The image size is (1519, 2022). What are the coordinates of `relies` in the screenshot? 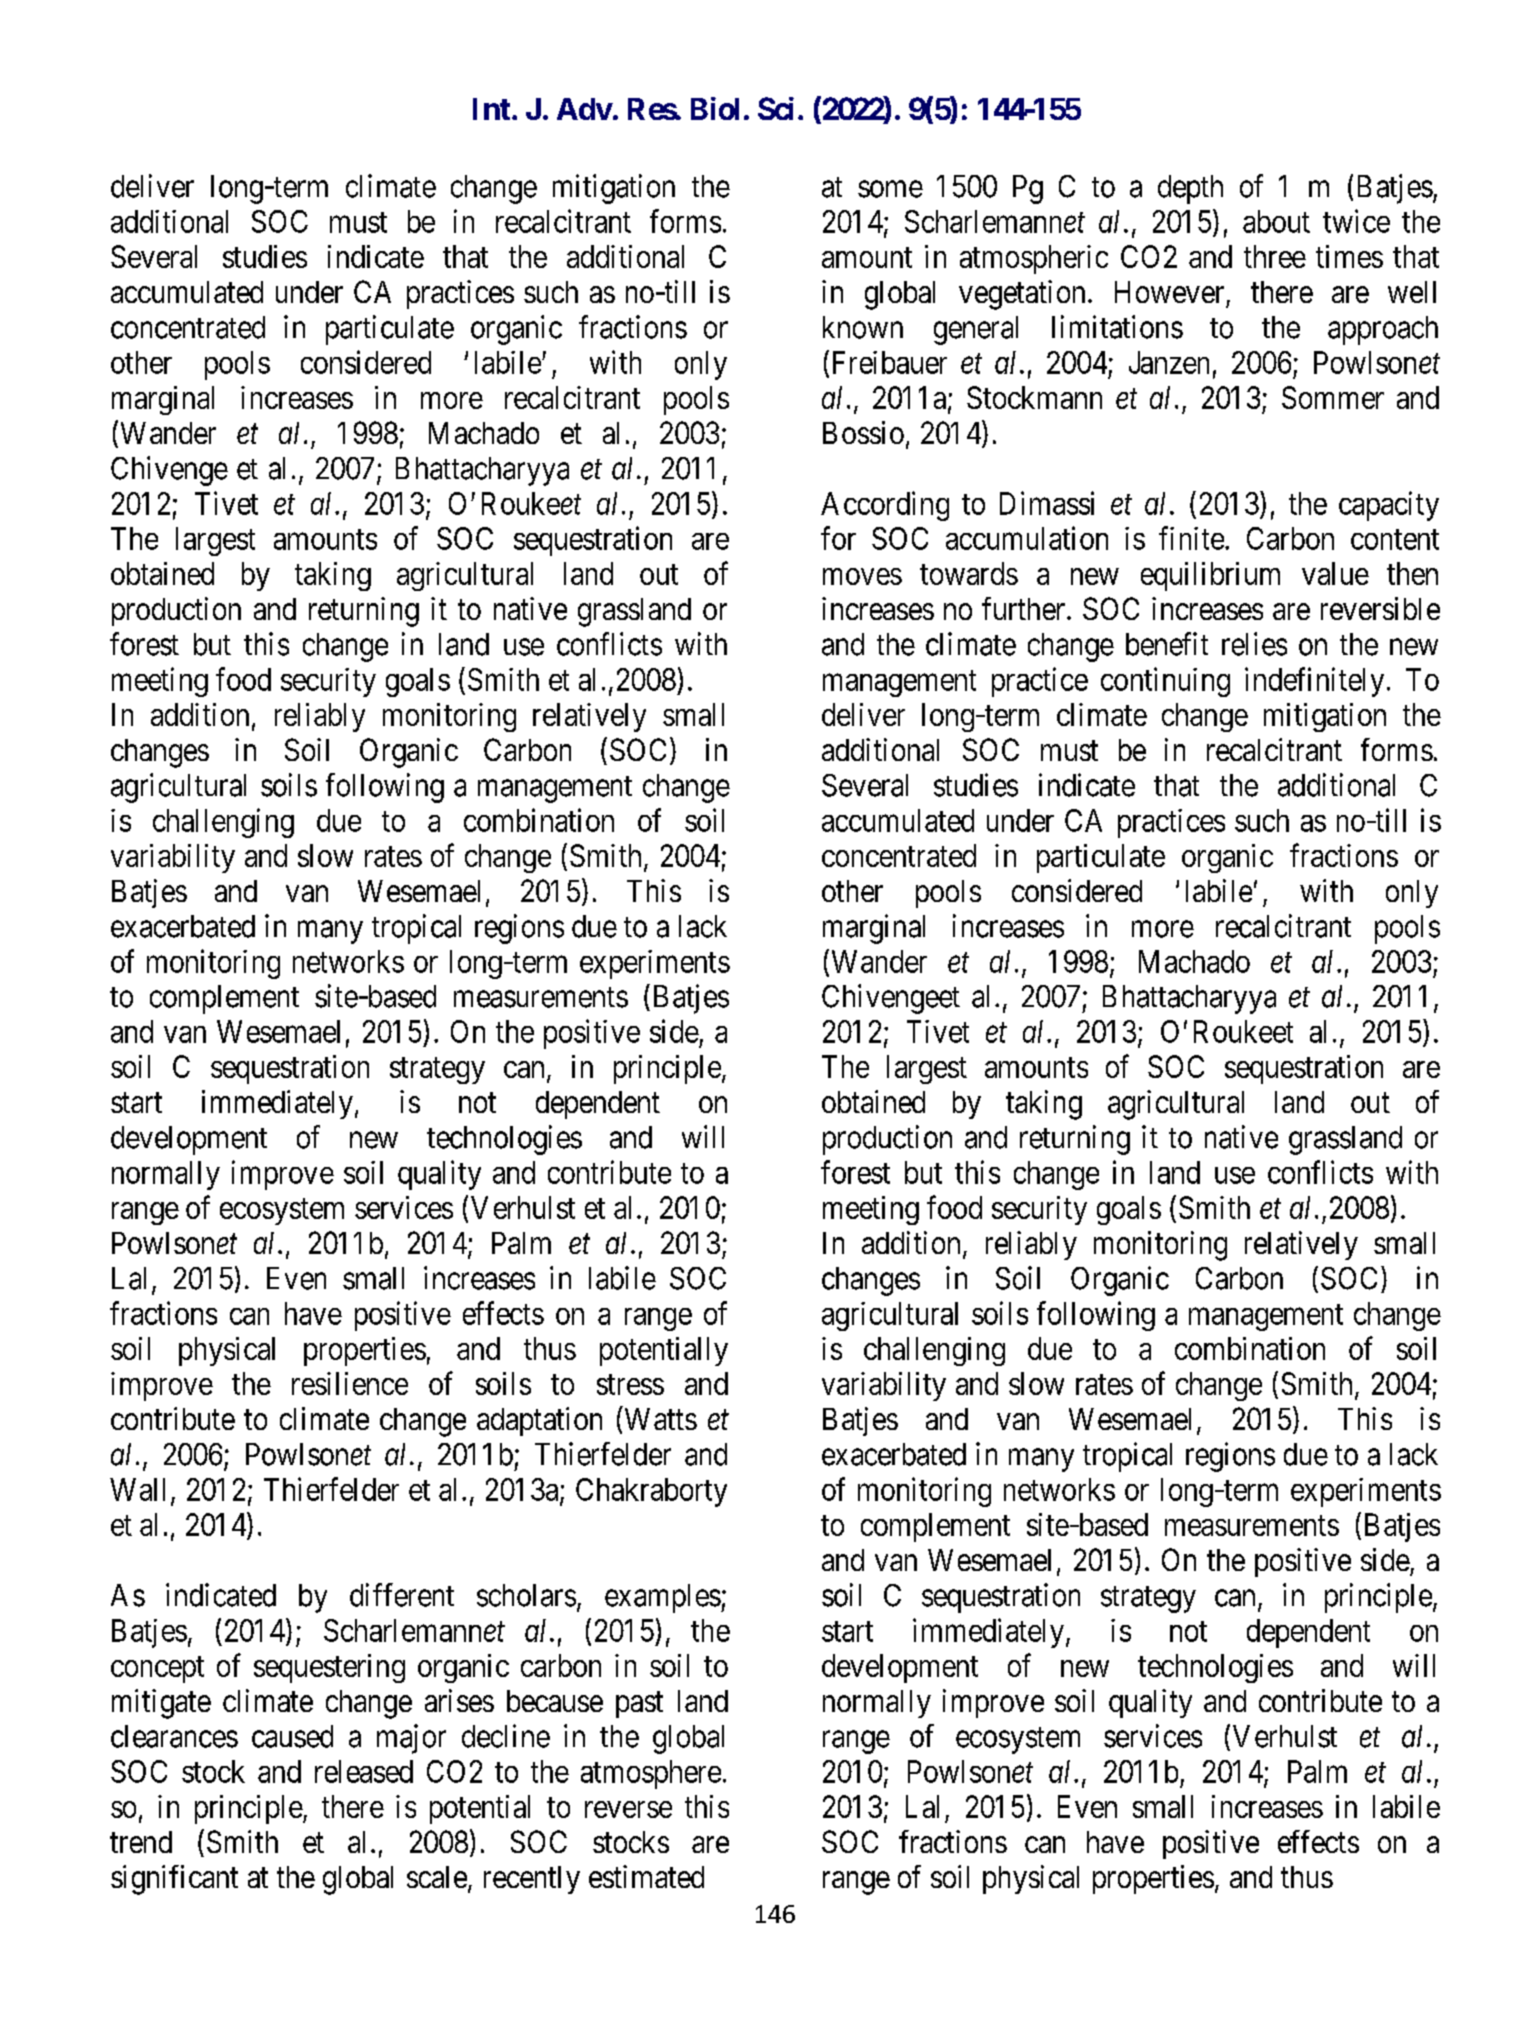 It's located at (1254, 644).
